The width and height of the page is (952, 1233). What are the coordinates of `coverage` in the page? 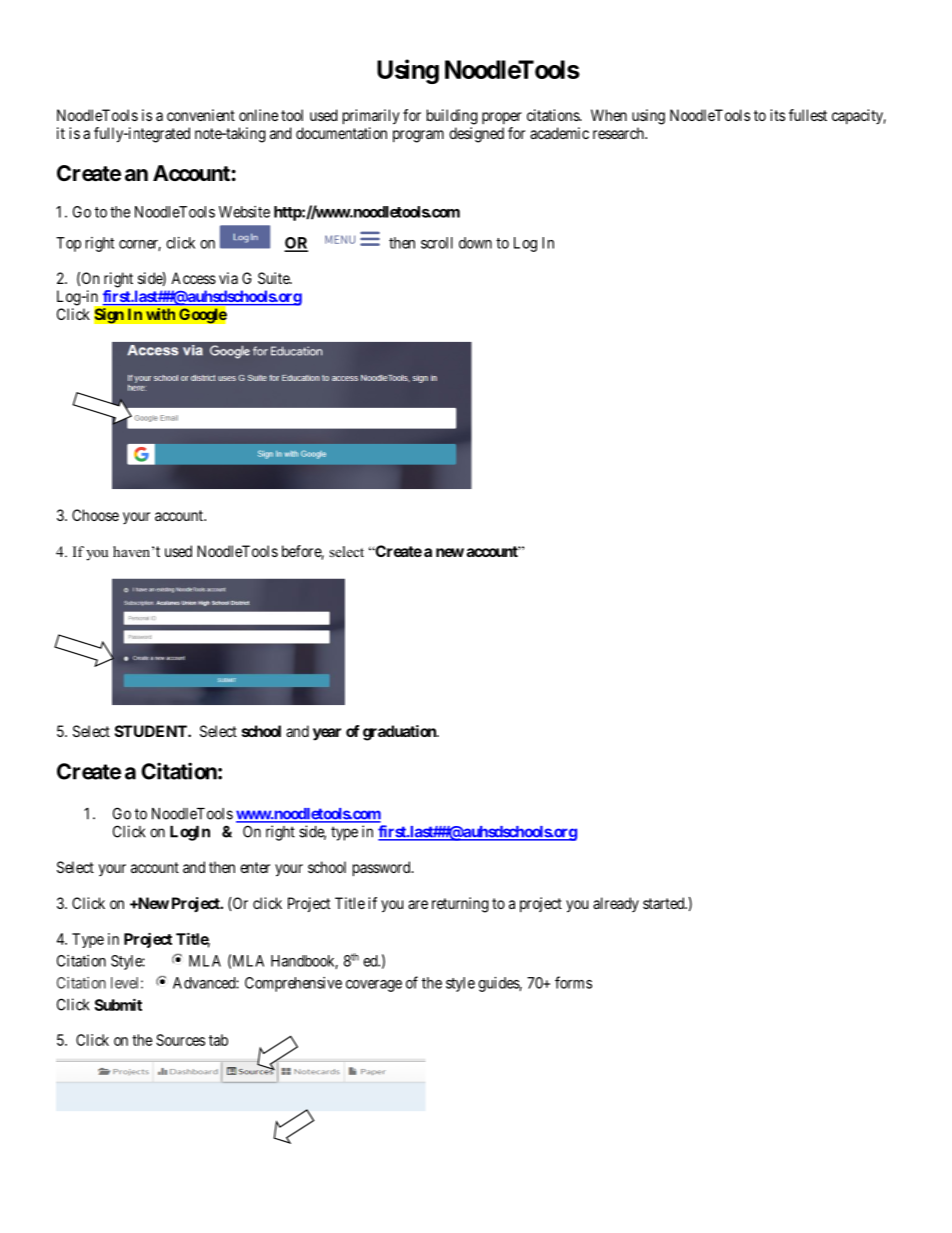 It's located at (374, 986).
